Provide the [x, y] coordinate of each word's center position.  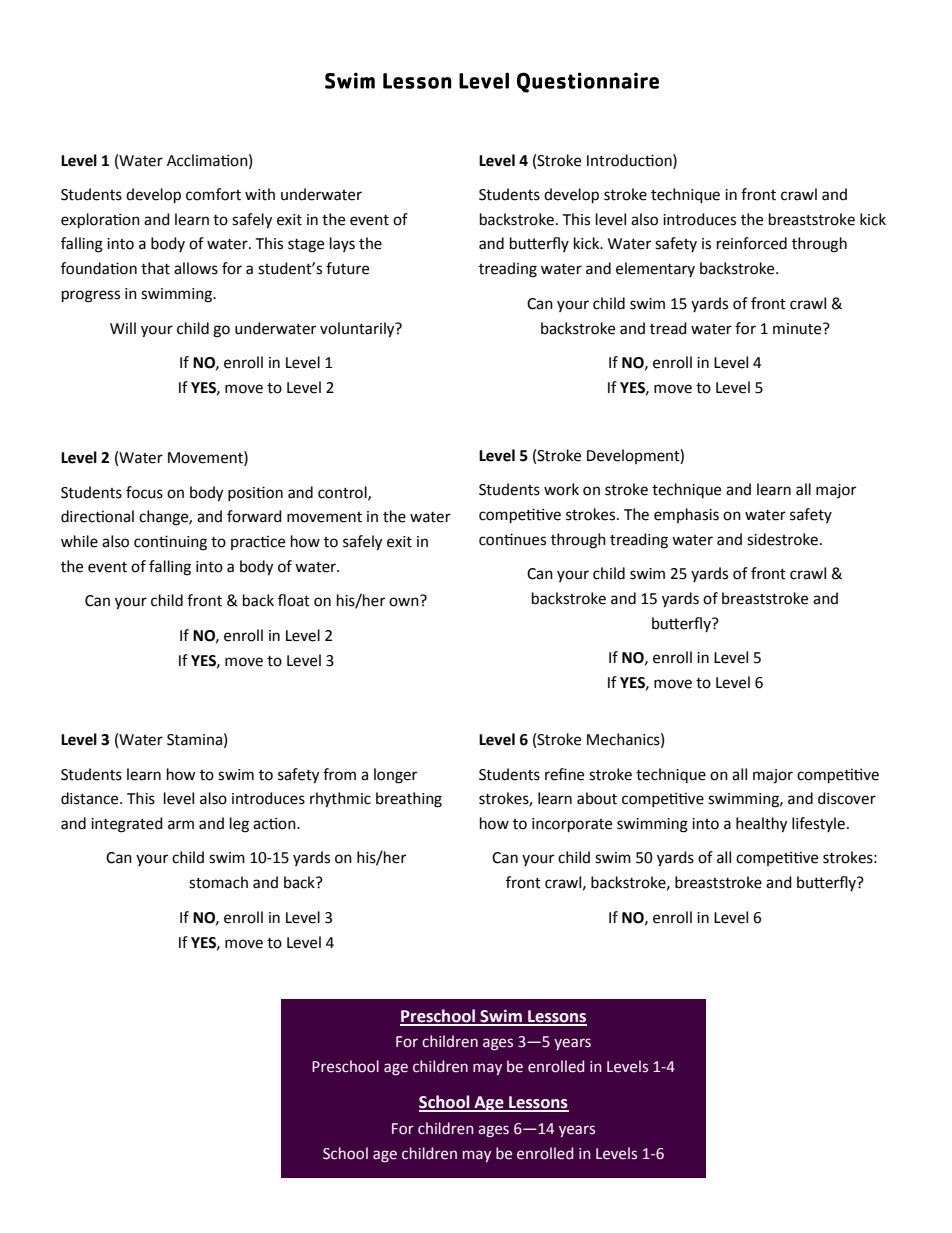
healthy [761, 825]
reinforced [752, 243]
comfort [213, 194]
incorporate [572, 825]
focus [144, 492]
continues [512, 539]
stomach [218, 882]
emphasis [686, 515]
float [294, 600]
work [561, 489]
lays [342, 244]
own [404, 602]
